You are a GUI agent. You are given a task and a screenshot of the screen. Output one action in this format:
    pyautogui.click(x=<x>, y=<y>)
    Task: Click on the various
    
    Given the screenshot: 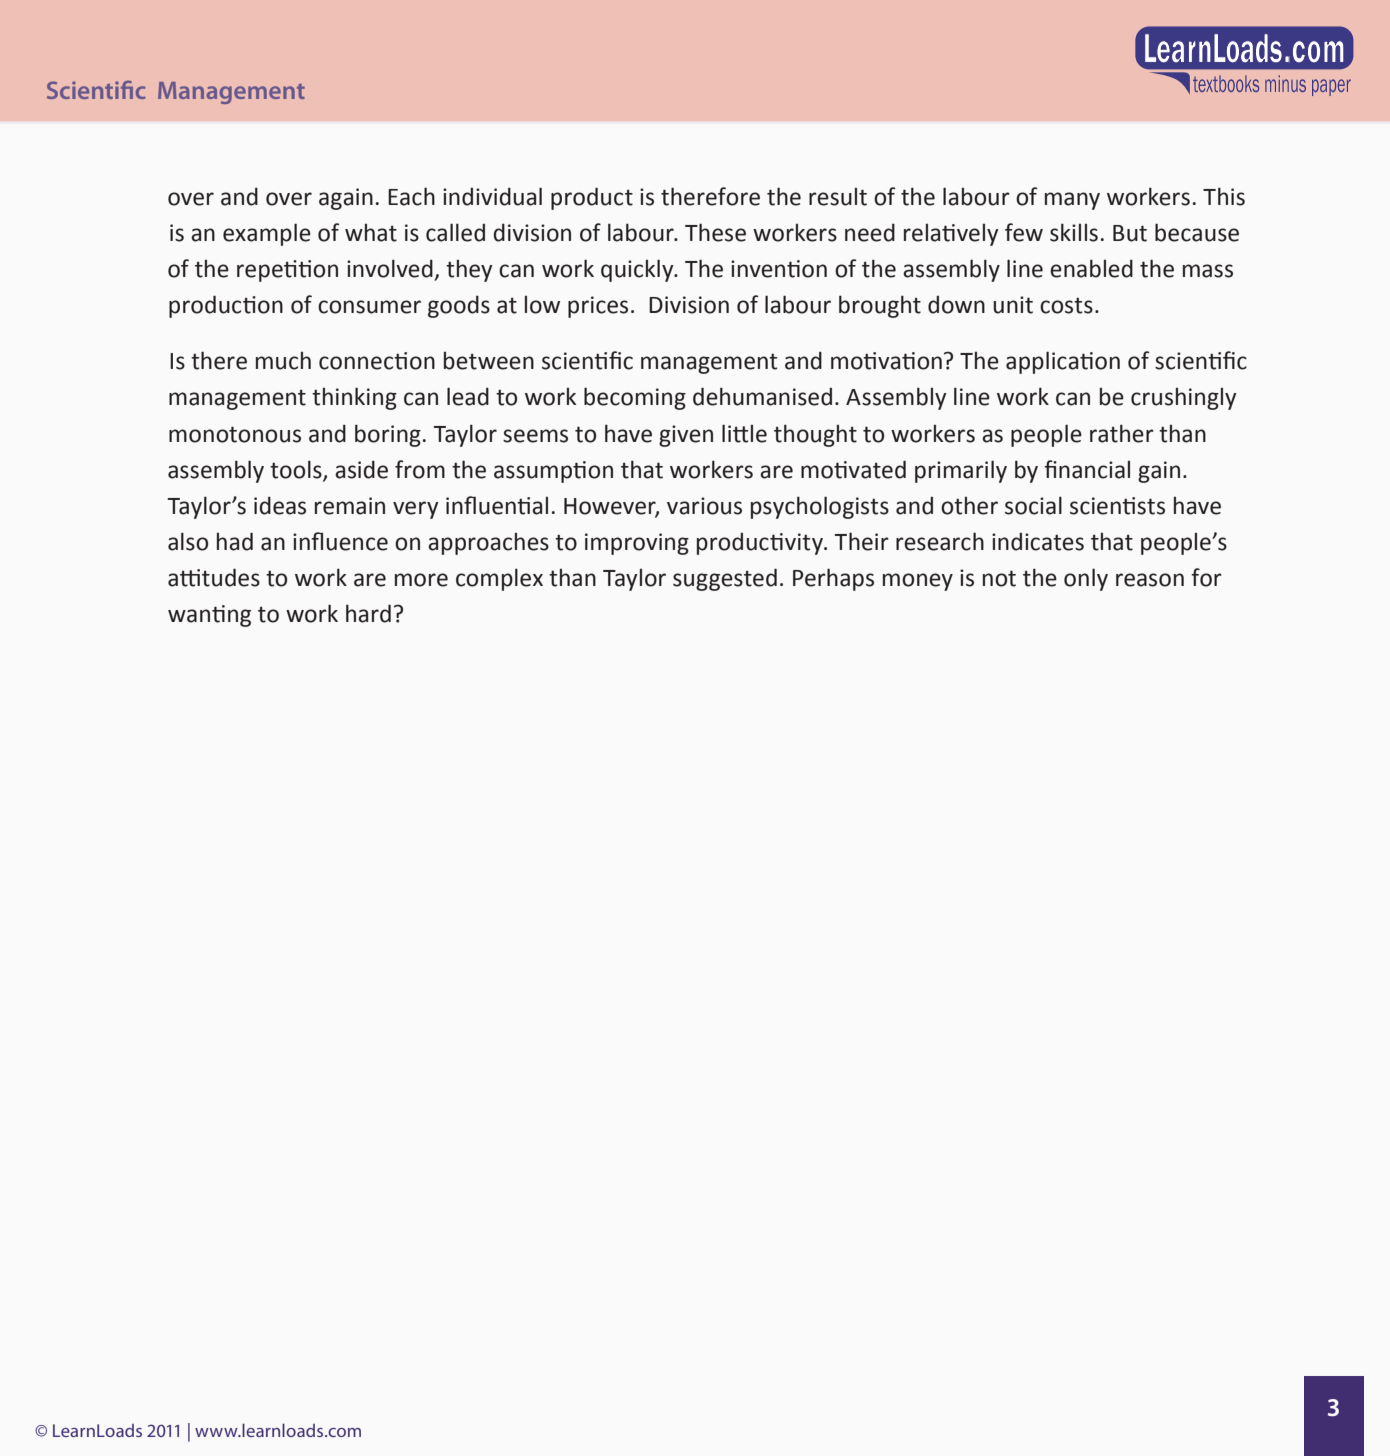 What is the action you would take?
    pyautogui.click(x=704, y=506)
